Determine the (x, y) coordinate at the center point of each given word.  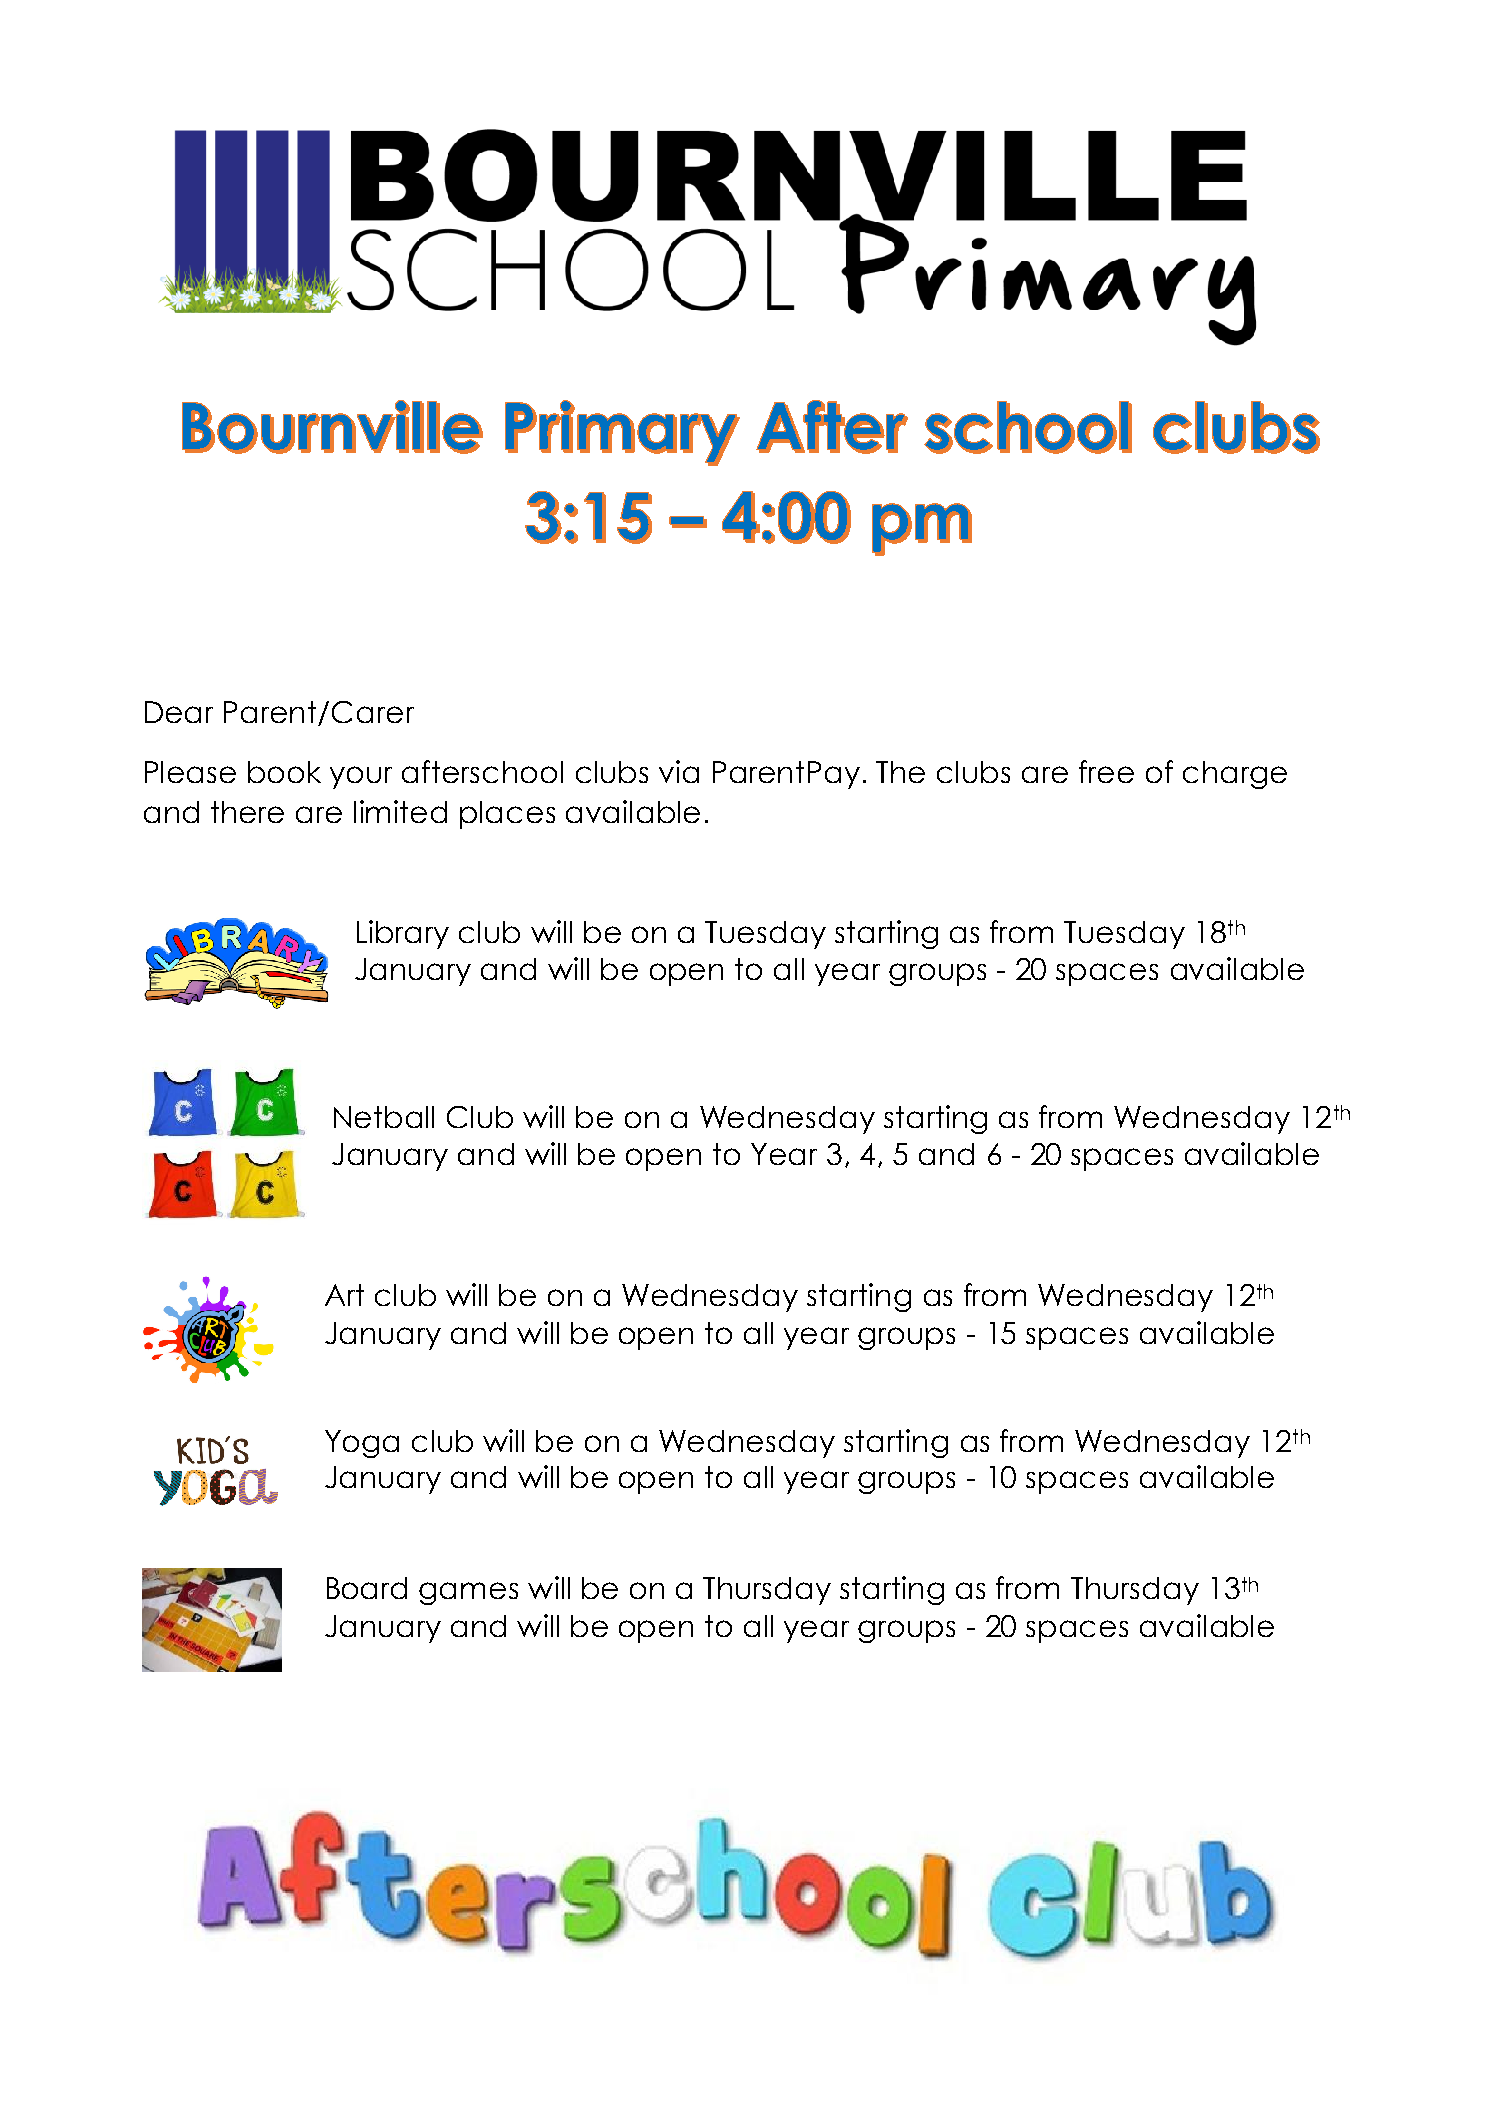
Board (367, 1588)
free (1106, 771)
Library (403, 934)
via (679, 771)
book (284, 772)
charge (1235, 775)
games (468, 1593)
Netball (384, 1117)
